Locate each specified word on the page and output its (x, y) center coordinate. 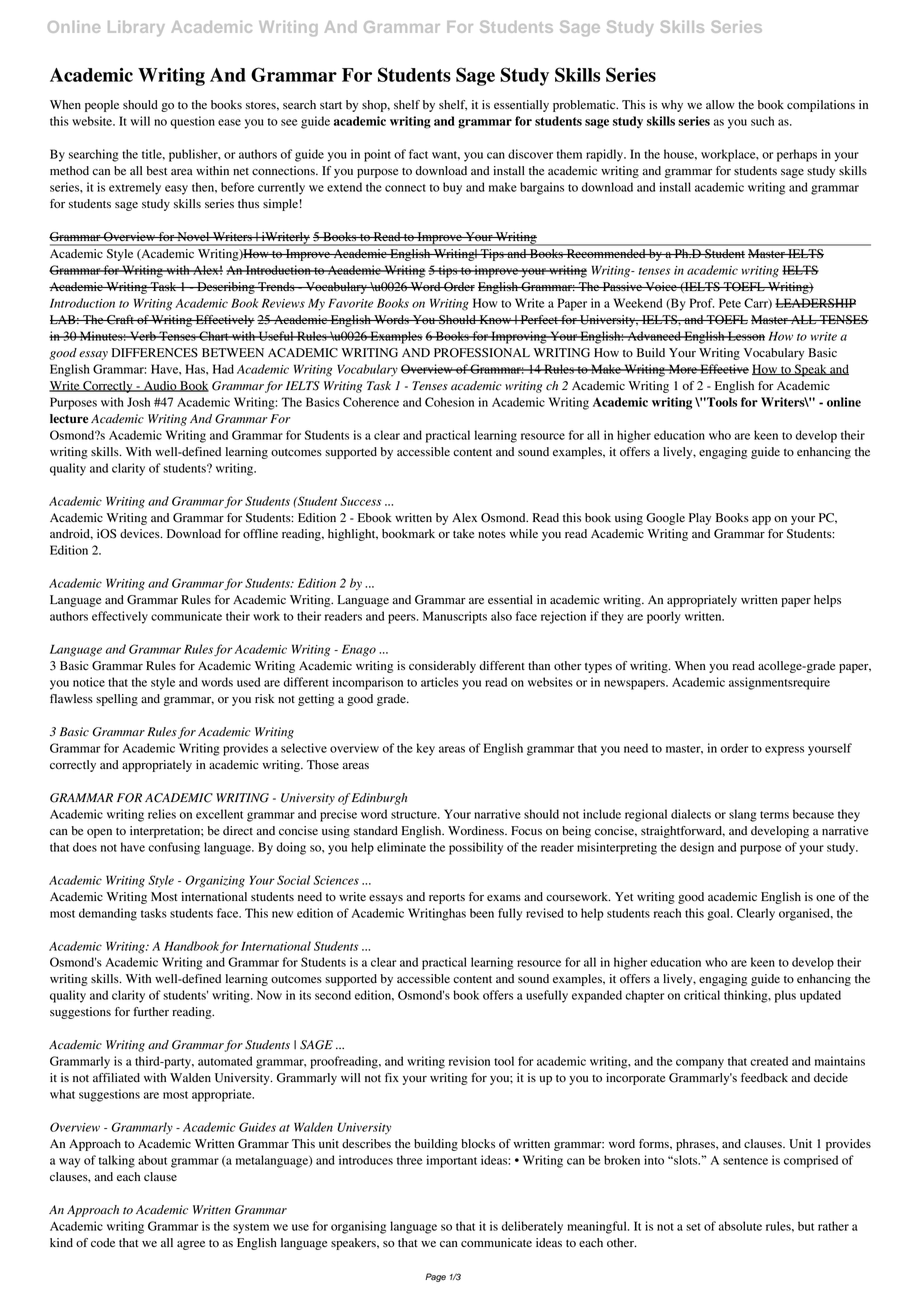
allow (720, 104)
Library (136, 28)
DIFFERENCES (155, 353)
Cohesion (449, 402)
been (482, 913)
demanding (108, 914)
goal (719, 914)
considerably (442, 667)
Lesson (745, 336)
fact (418, 154)
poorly (664, 617)
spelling (117, 700)
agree (191, 1245)
